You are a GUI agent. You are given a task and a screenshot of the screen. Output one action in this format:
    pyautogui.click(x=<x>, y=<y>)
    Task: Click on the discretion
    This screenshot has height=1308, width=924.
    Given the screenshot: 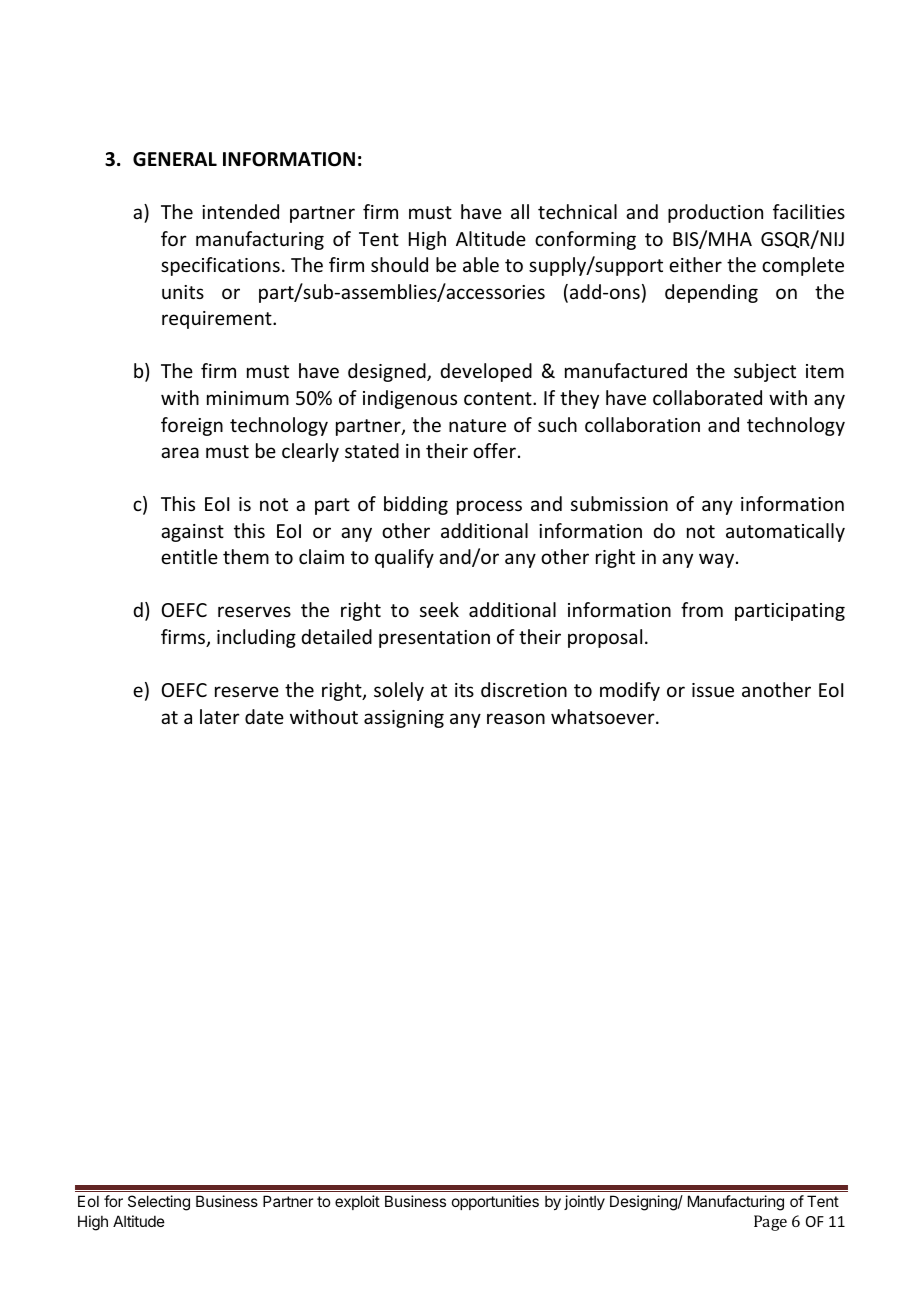 What is the action you would take?
    pyautogui.click(x=524, y=689)
